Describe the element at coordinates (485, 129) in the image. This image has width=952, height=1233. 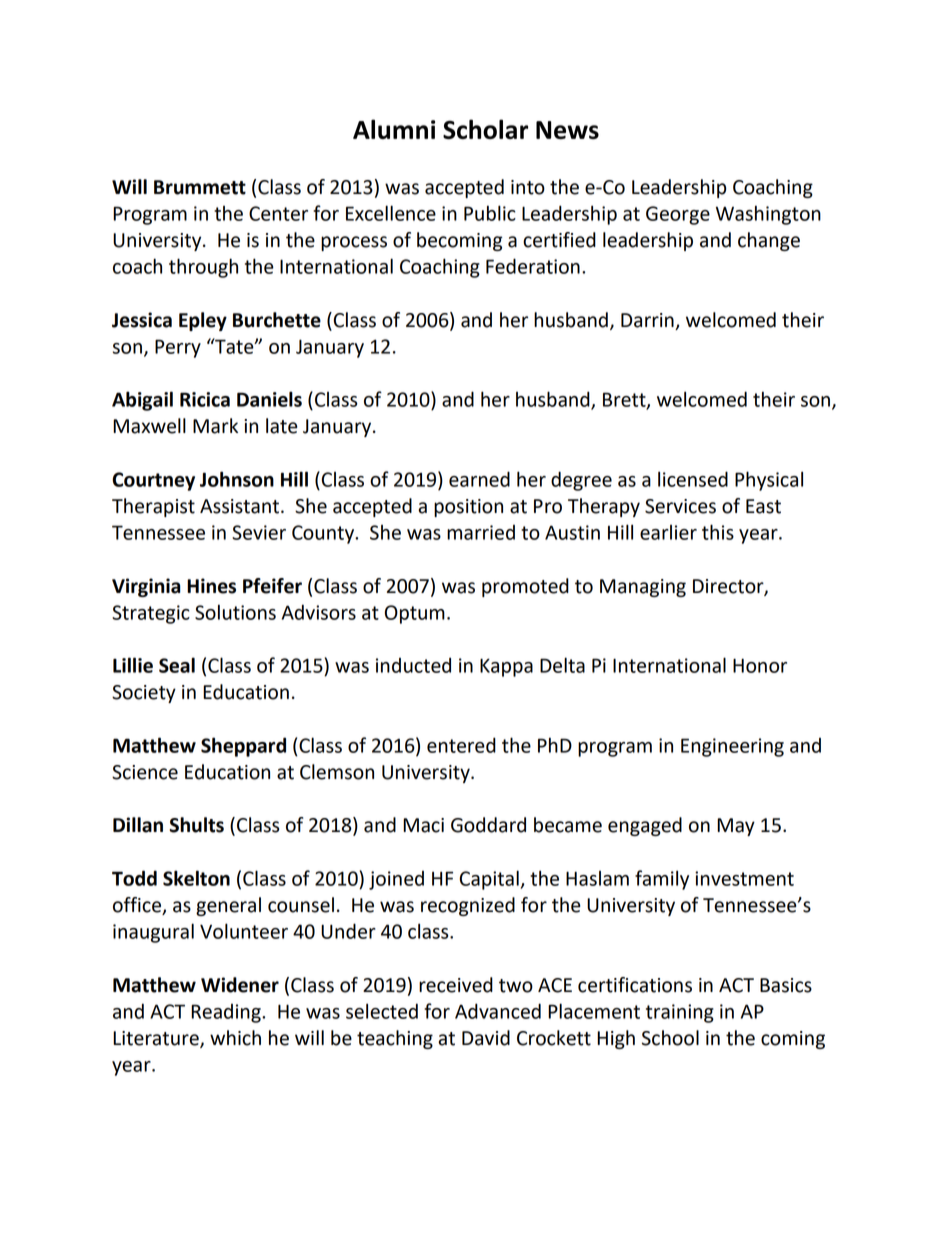
I see `Scholar` at that location.
